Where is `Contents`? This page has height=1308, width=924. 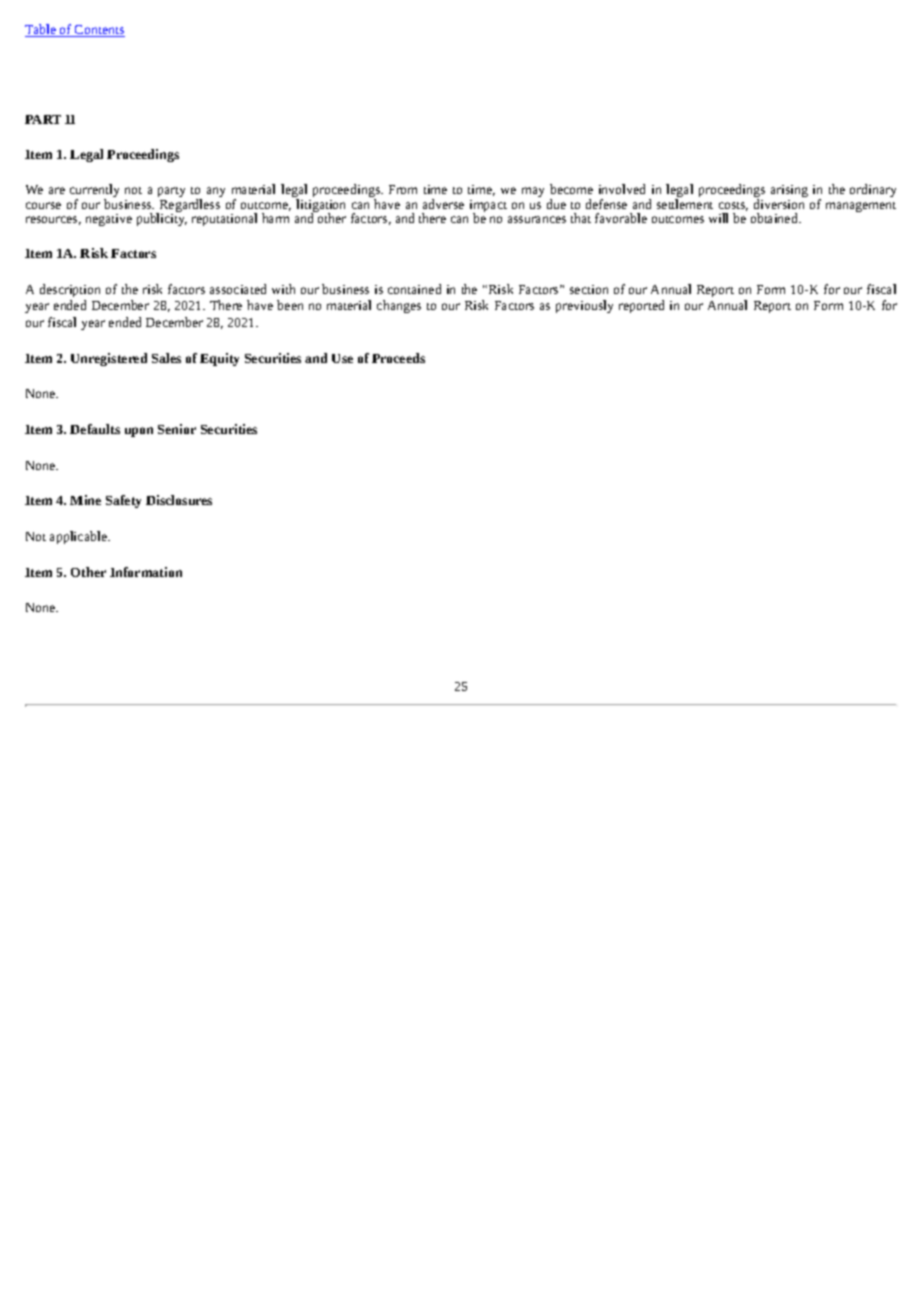 Contents is located at coordinates (99, 31).
